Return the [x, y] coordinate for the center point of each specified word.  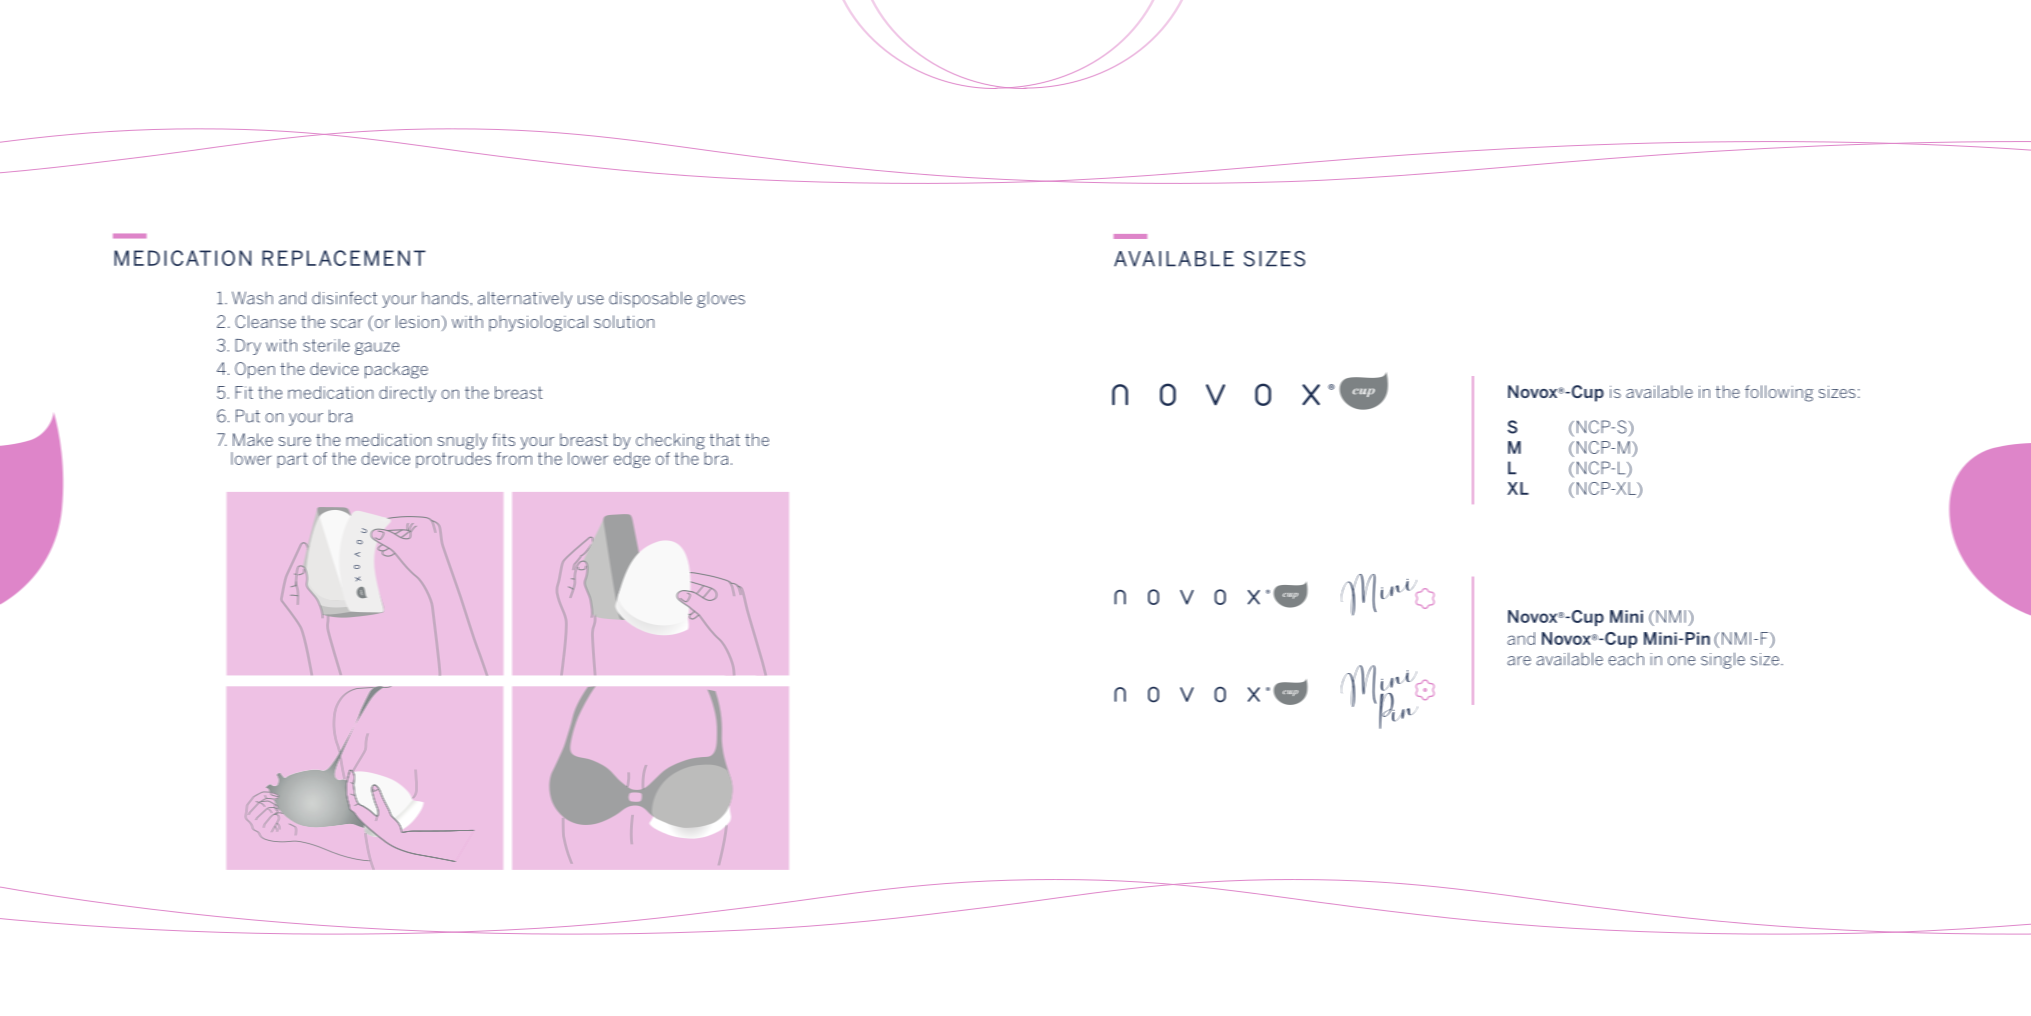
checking [670, 441]
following [1779, 393]
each [1626, 659]
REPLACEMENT [344, 258]
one [1681, 661]
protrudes [453, 460]
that [725, 439]
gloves [721, 300]
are [1519, 661]
